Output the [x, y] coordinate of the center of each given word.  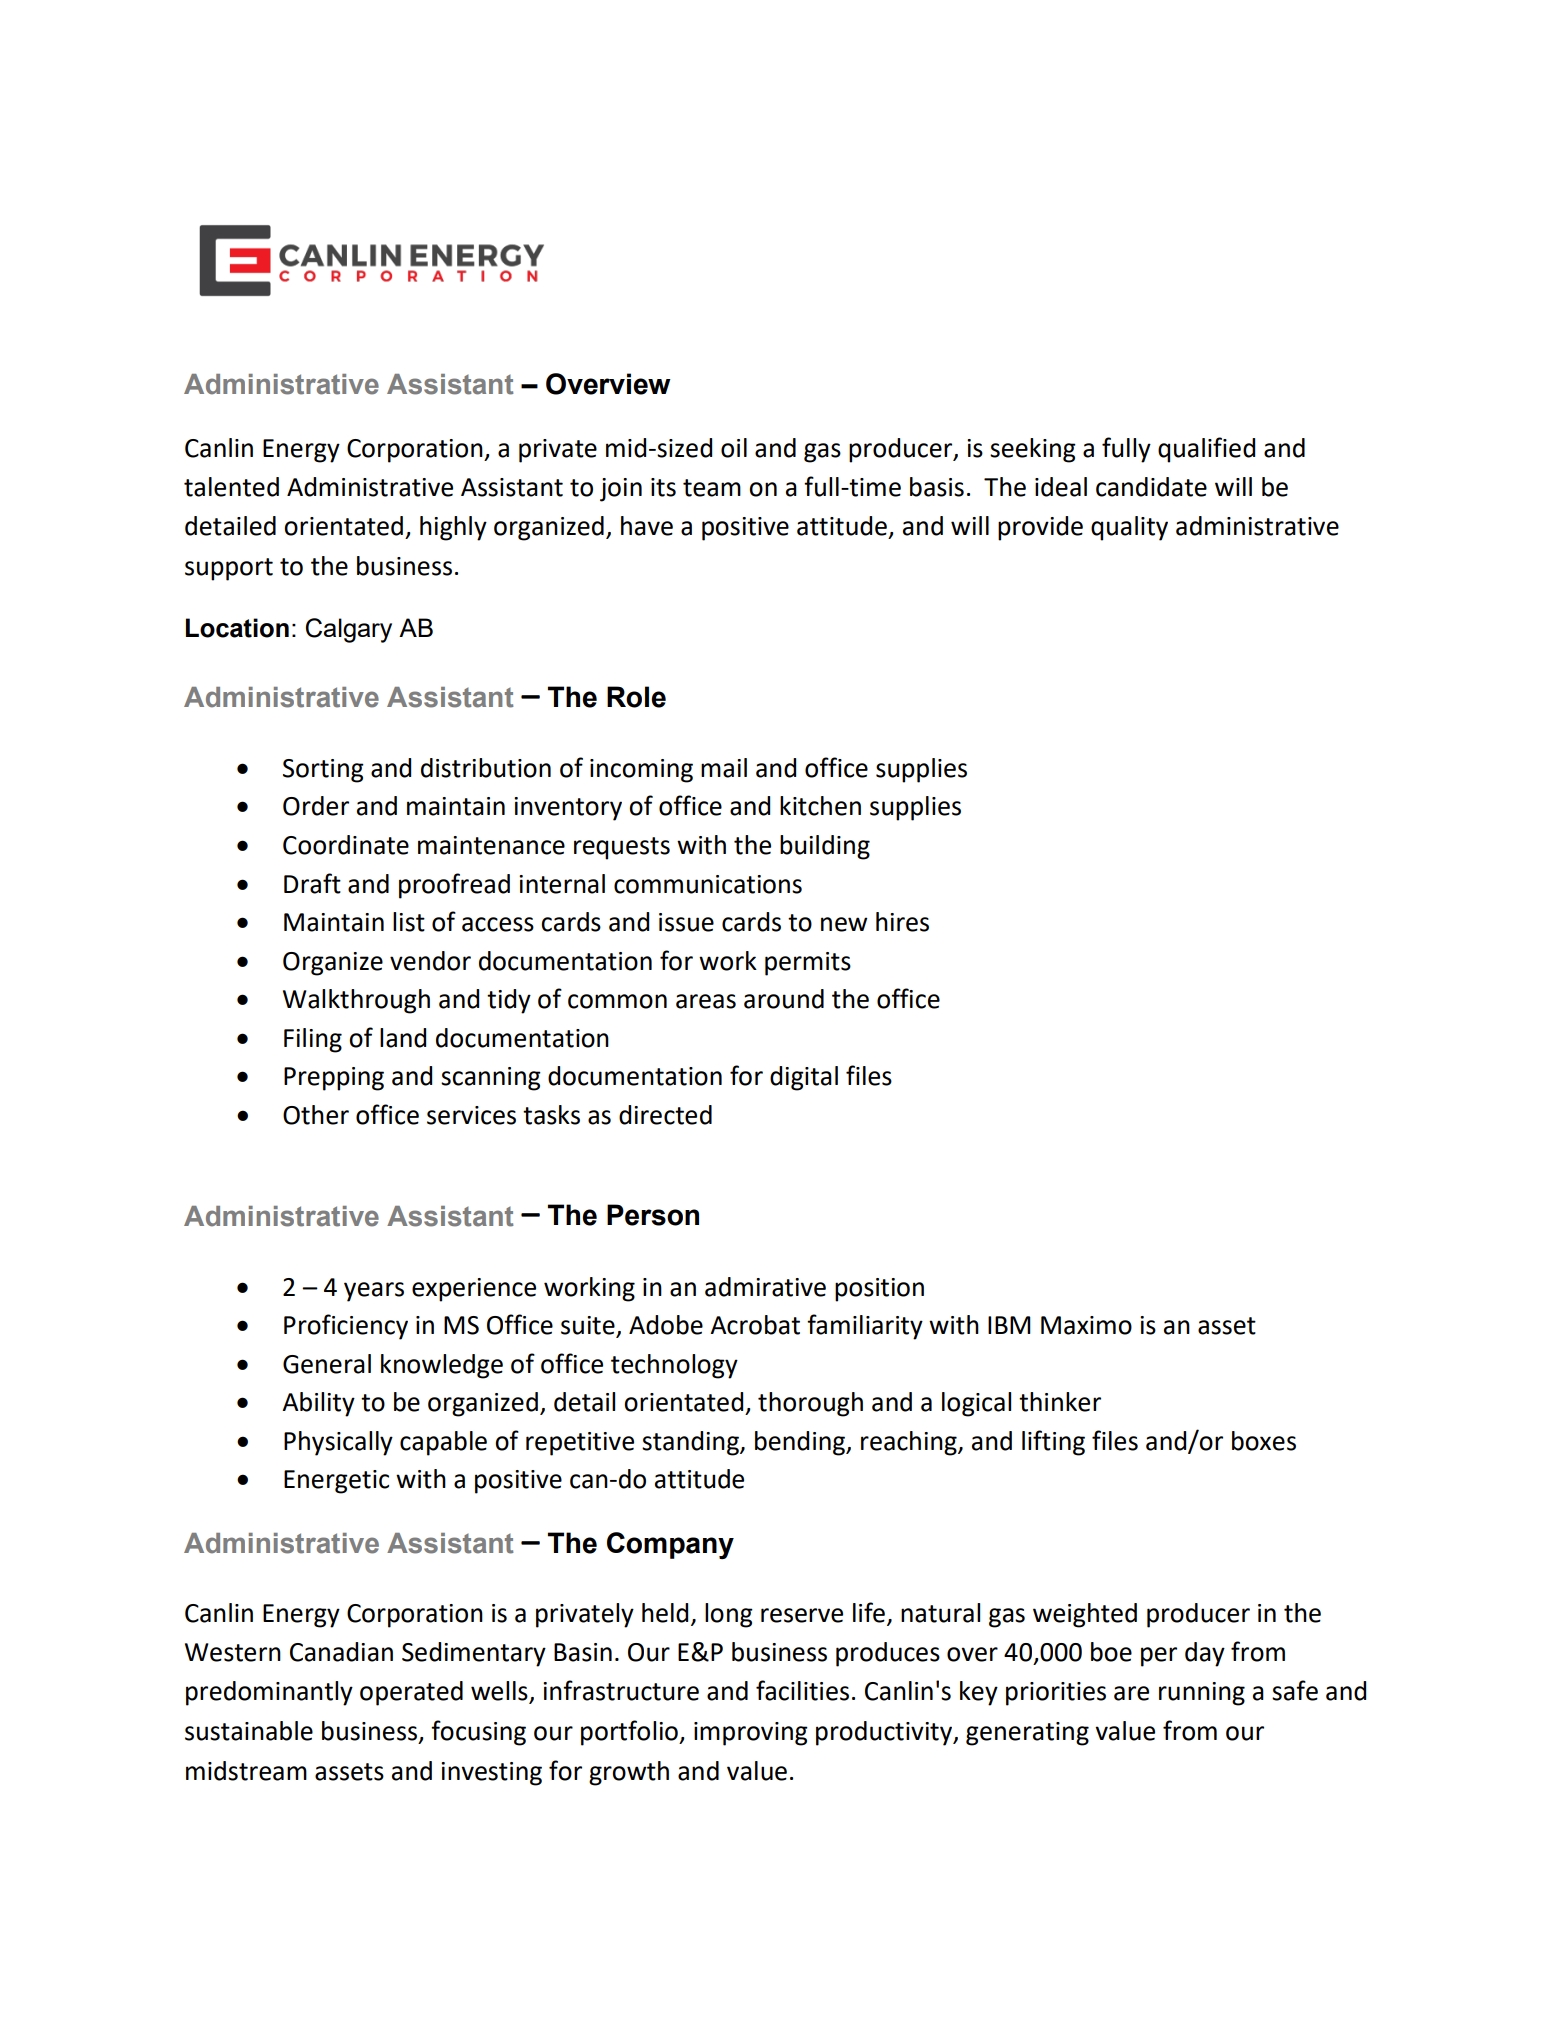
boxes [1264, 1441]
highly [453, 528]
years [374, 1292]
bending [801, 1443]
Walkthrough [356, 1001]
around [784, 999]
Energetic [336, 1482]
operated [411, 1693]
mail [724, 768]
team [712, 488]
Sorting [323, 771]
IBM [1009, 1325]
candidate [1151, 487]
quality [1129, 528]
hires [902, 922]
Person [653, 1215]
